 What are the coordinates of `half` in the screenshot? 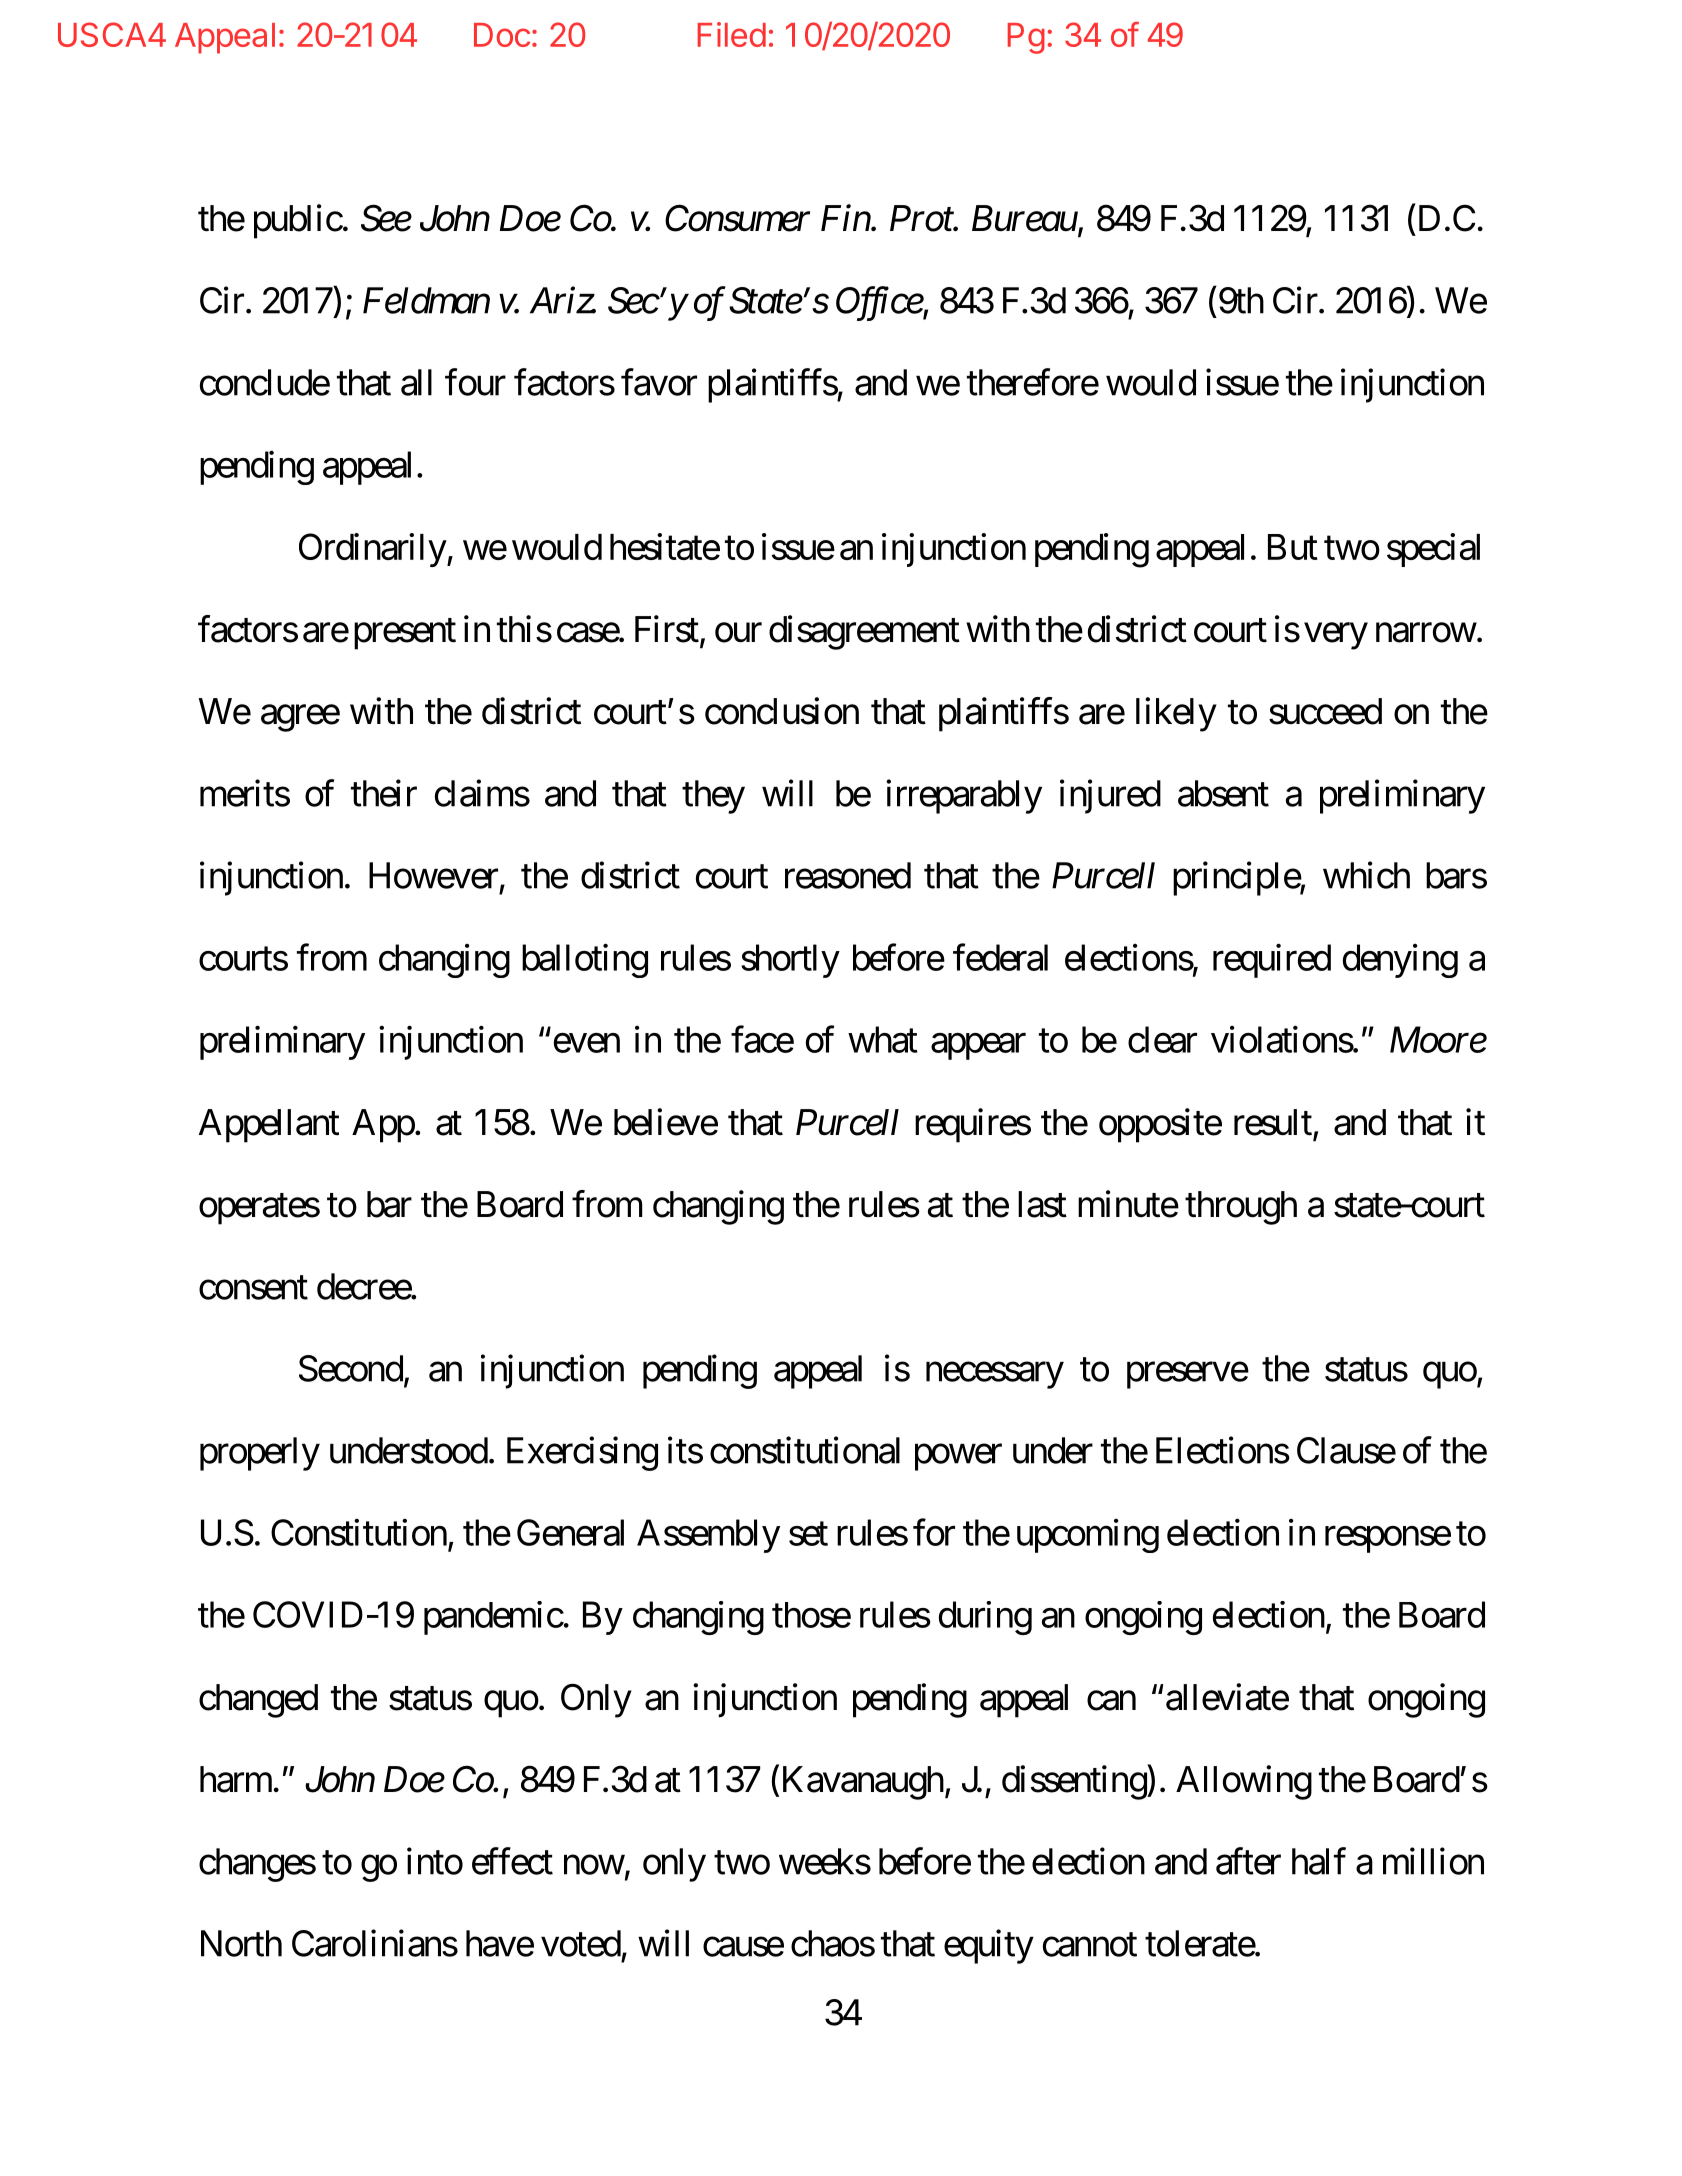 It's located at (1319, 1861).
